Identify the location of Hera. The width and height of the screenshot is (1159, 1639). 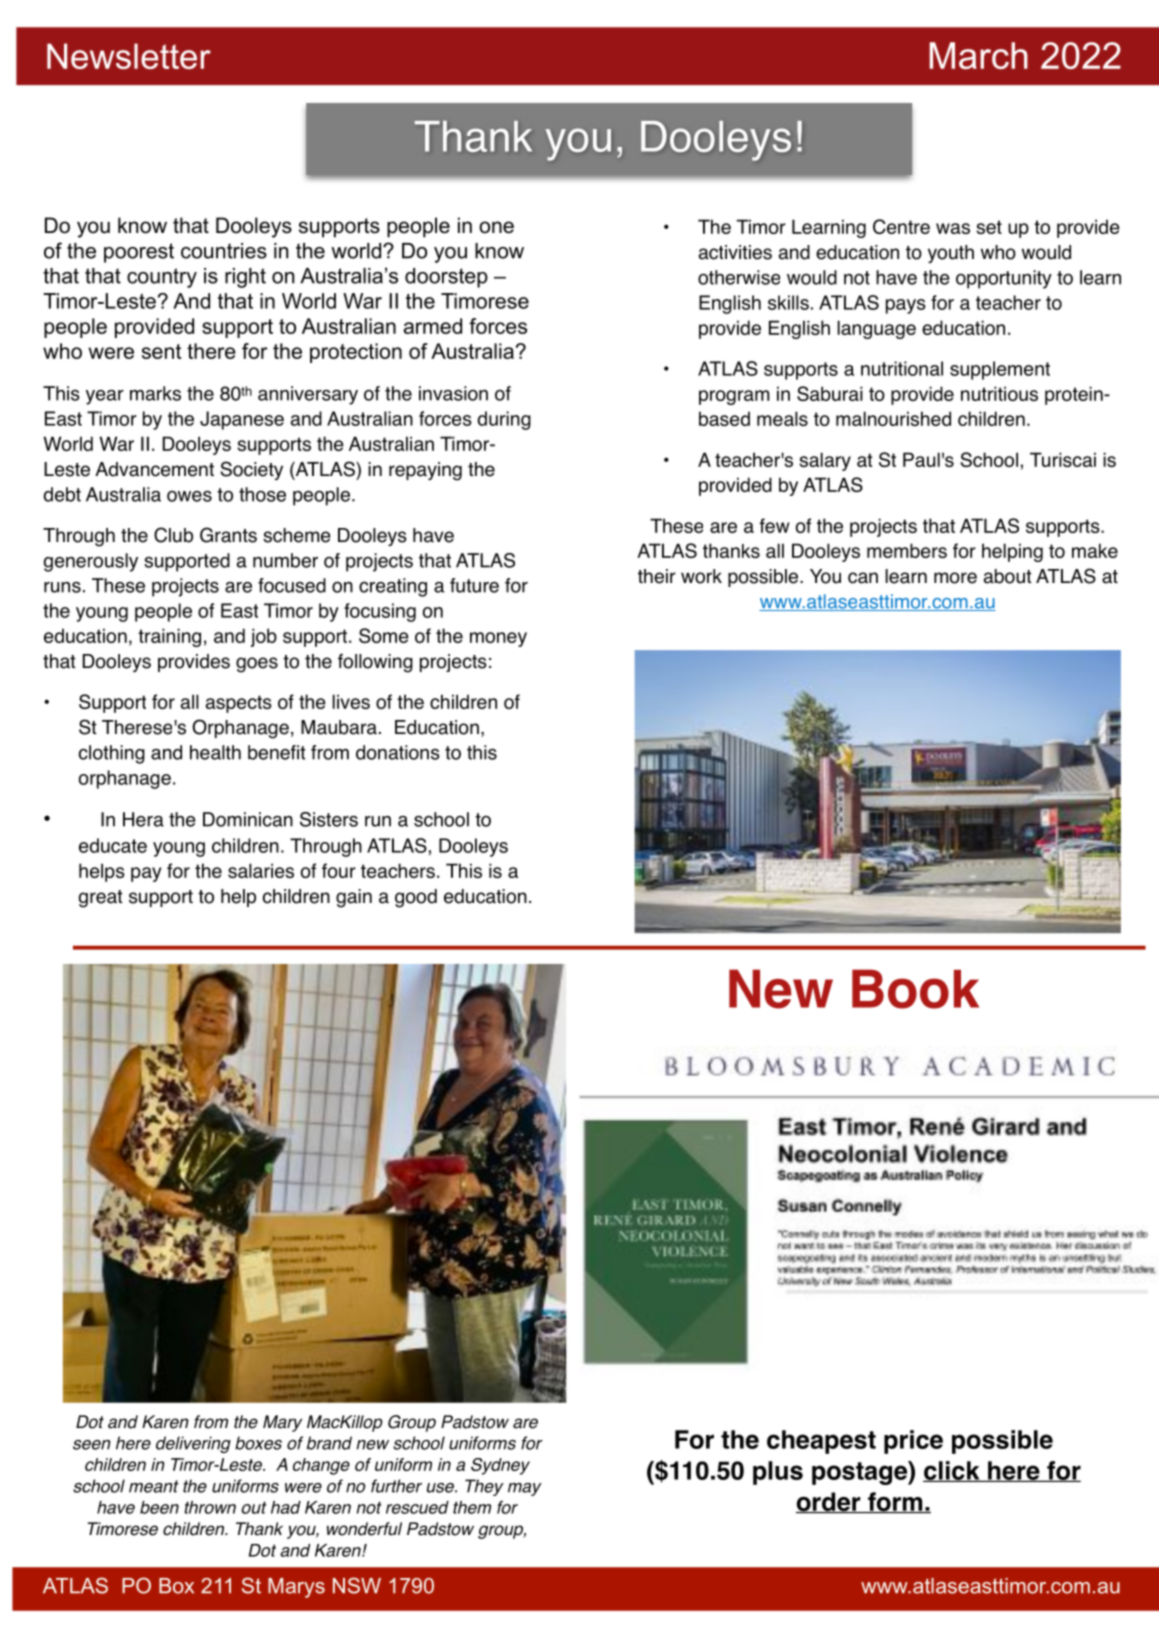
(143, 819).
